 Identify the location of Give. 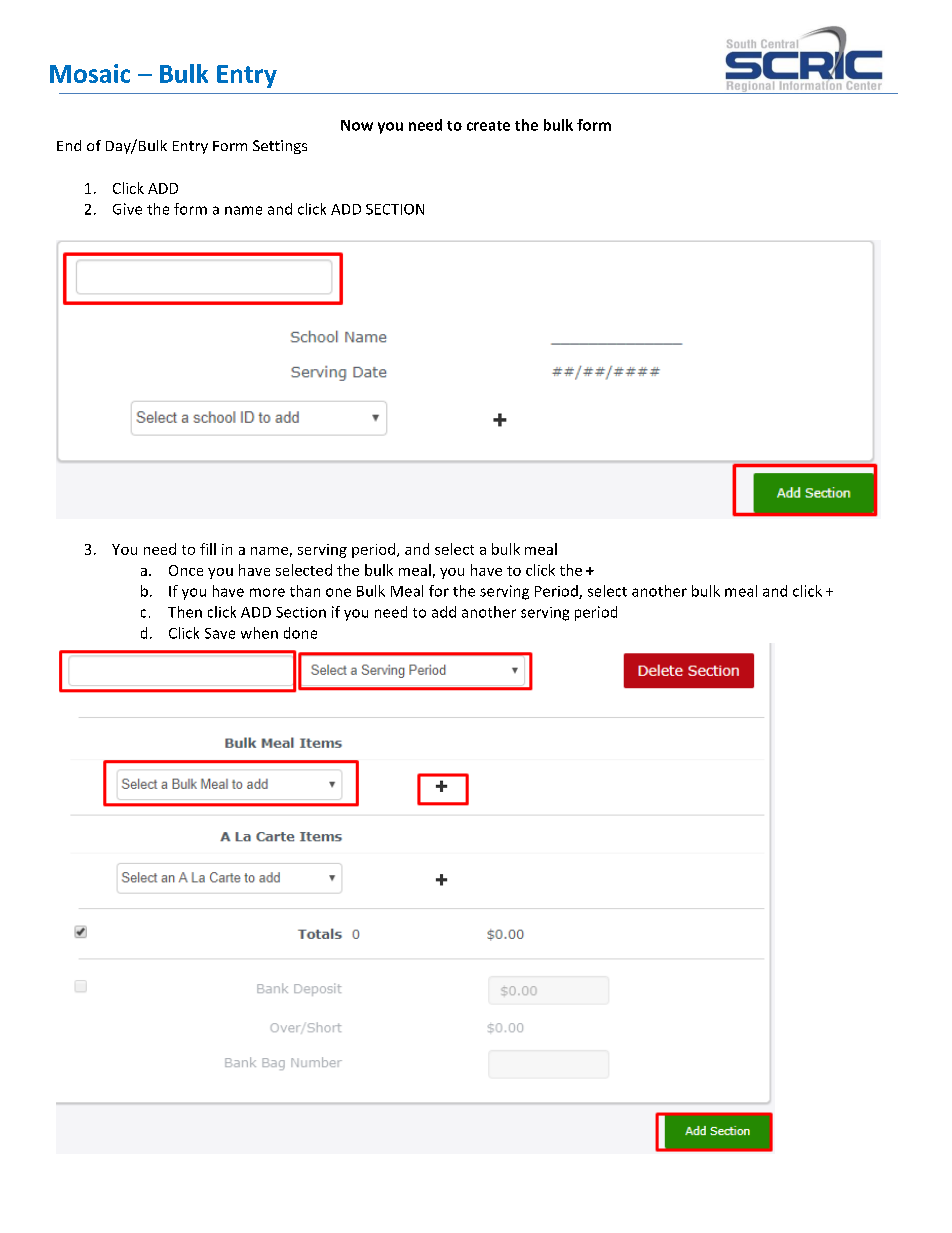
(127, 209).
